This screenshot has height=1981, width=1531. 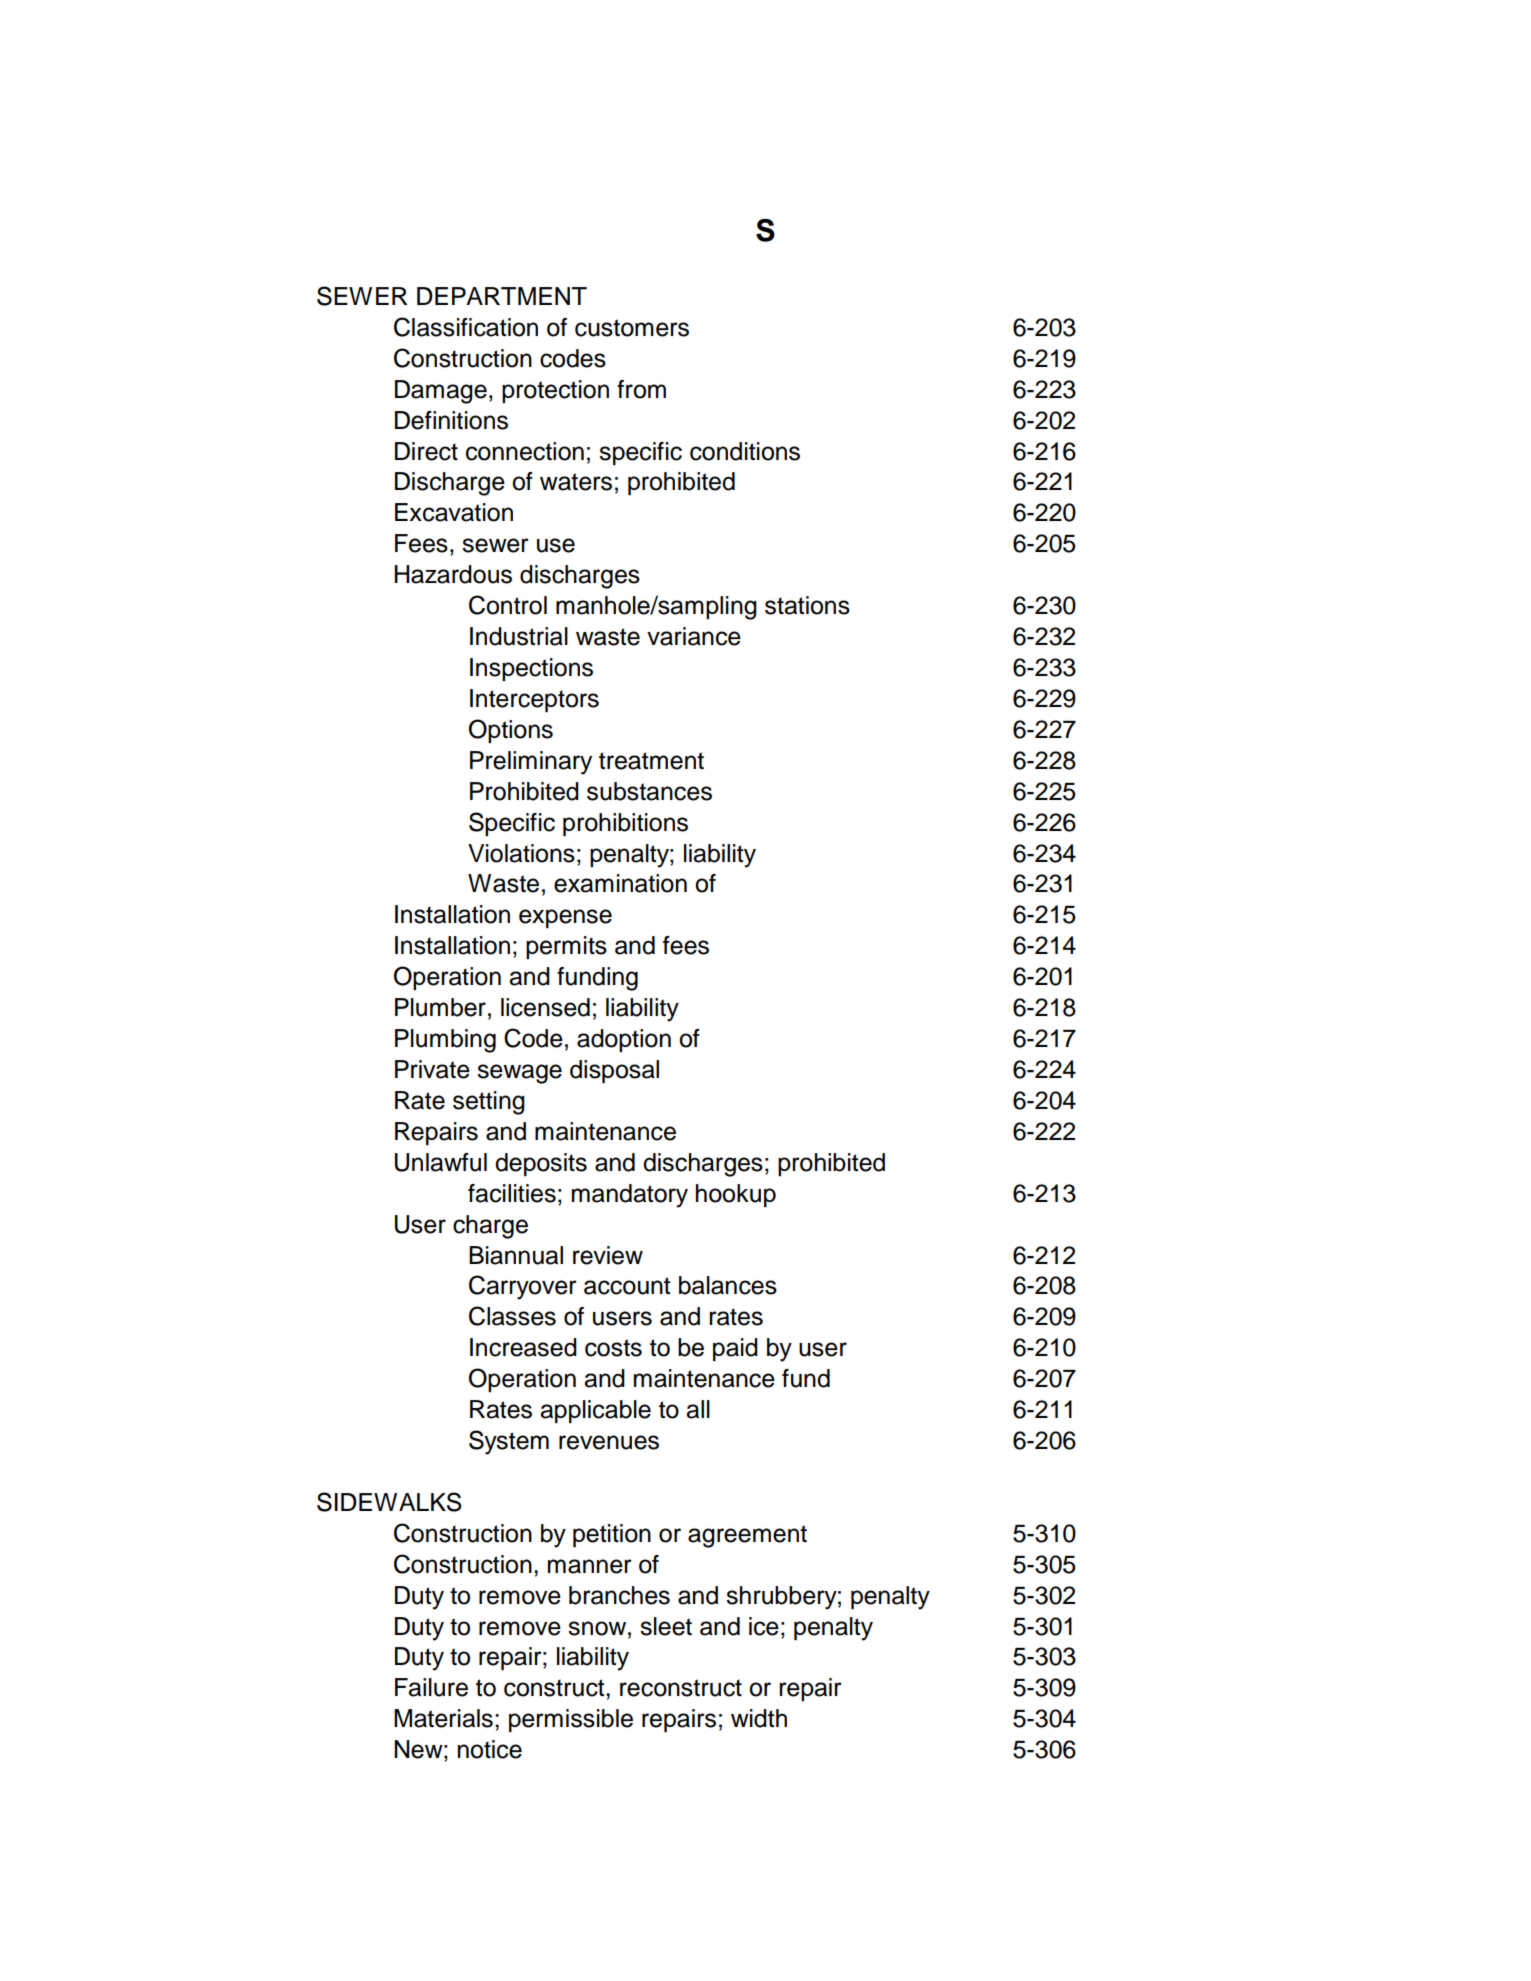 I want to click on width, so click(x=759, y=1718).
